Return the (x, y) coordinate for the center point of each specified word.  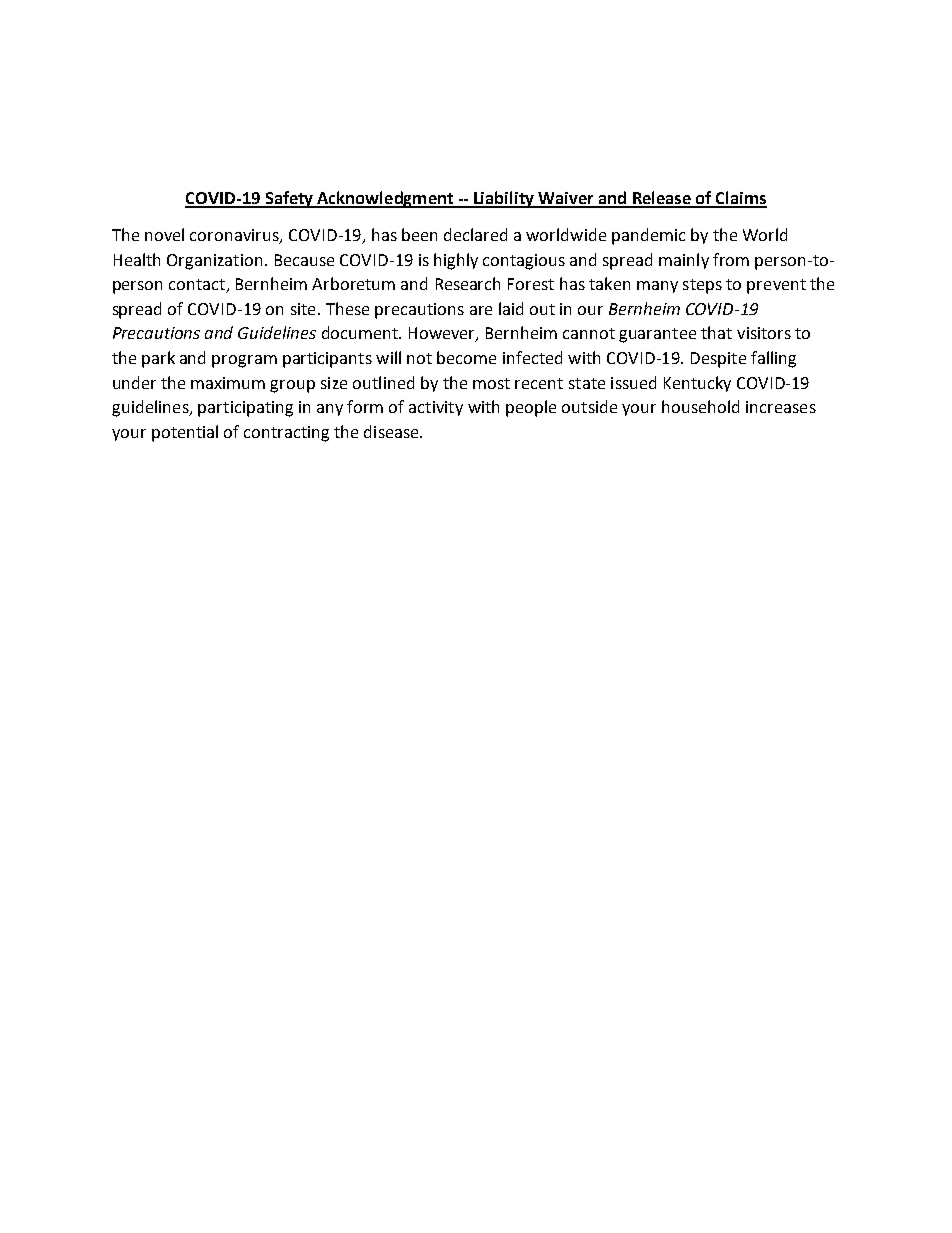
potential (185, 433)
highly (456, 261)
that (716, 332)
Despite (718, 360)
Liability (504, 199)
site (303, 309)
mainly (684, 261)
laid (511, 308)
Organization (214, 262)
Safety (289, 199)
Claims (740, 199)
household (700, 406)
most (491, 383)
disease (392, 431)
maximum (228, 383)
